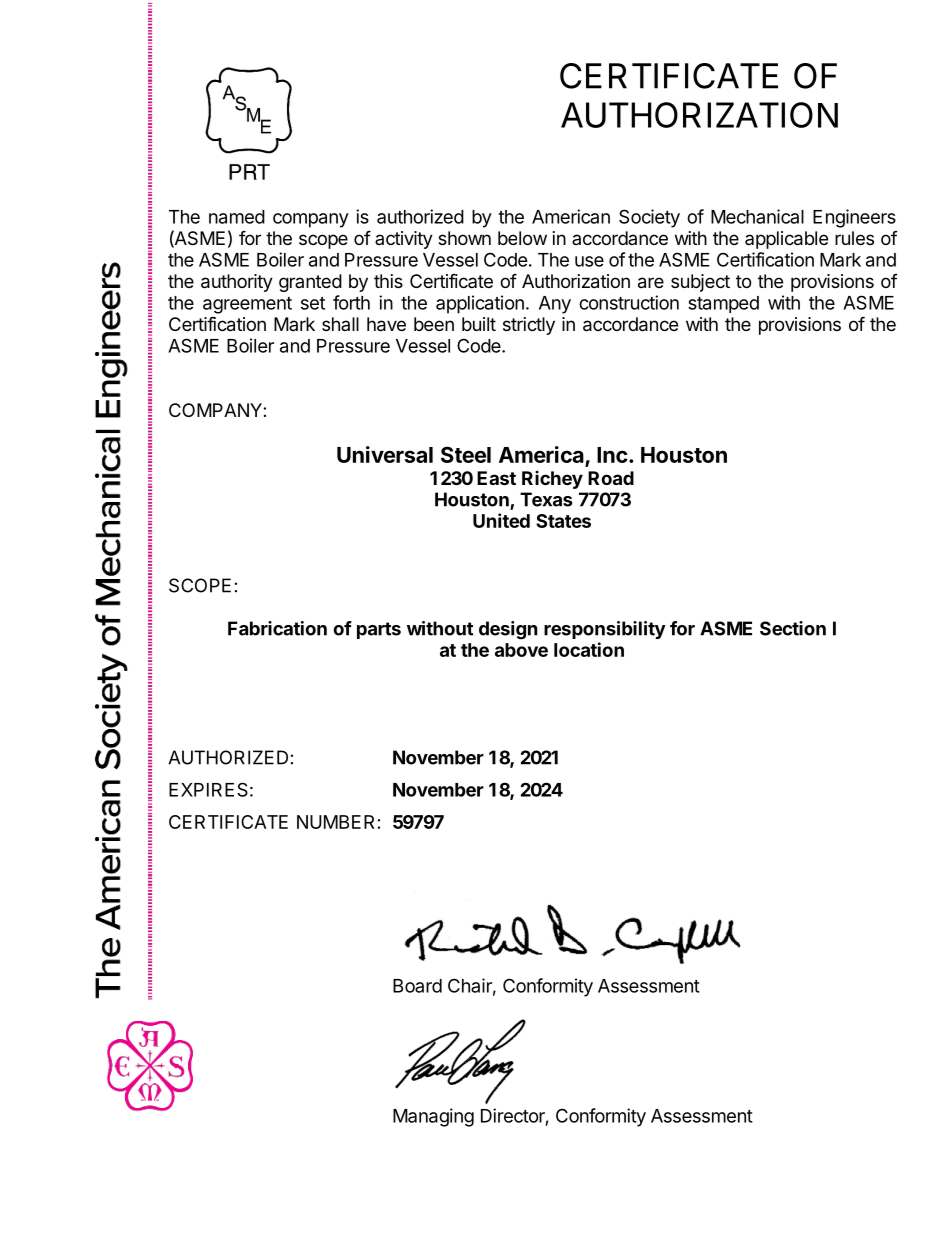  Describe the element at coordinates (521, 650) in the document. I see `above` at that location.
